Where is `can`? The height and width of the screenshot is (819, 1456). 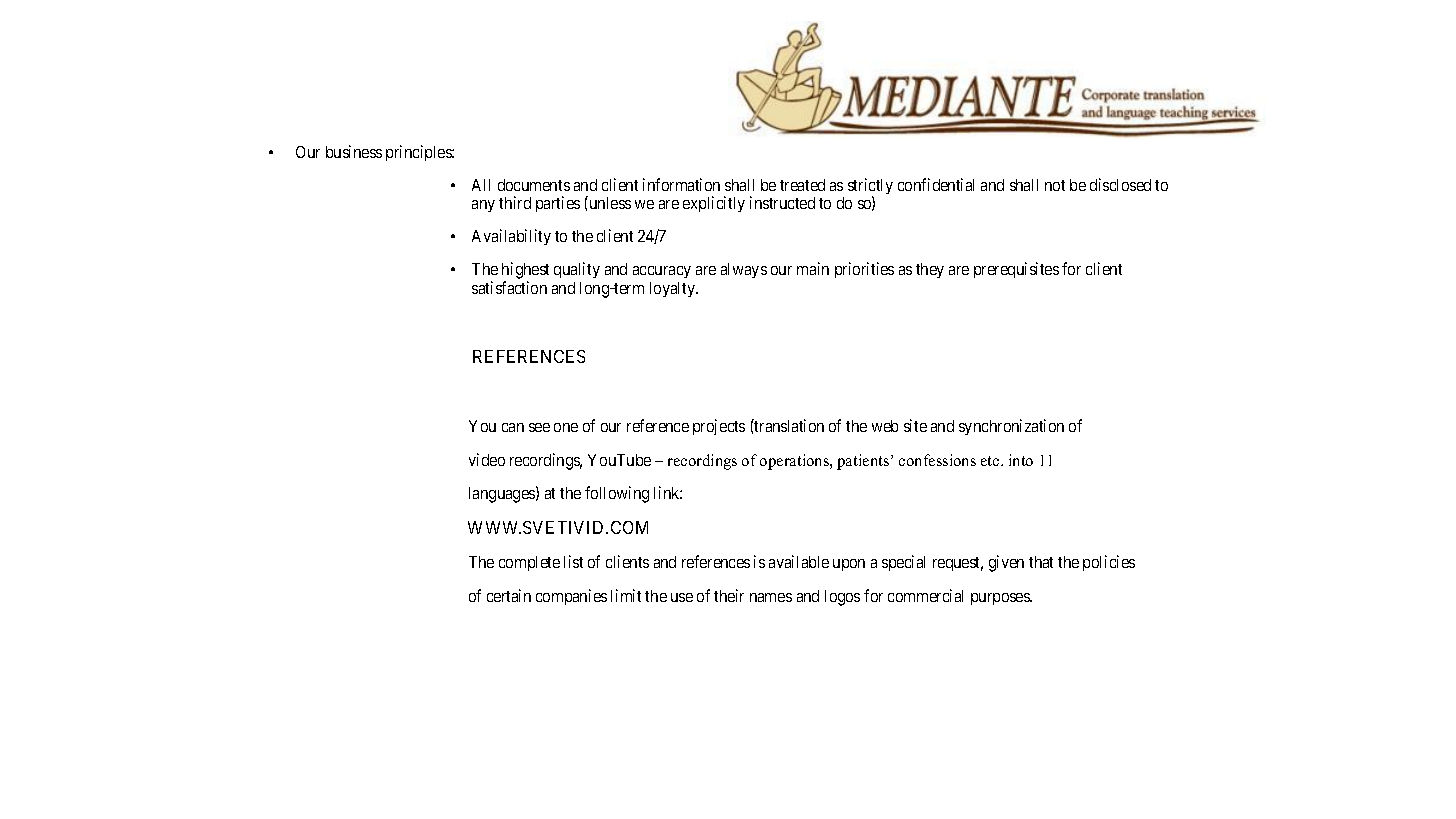
can is located at coordinates (513, 427).
